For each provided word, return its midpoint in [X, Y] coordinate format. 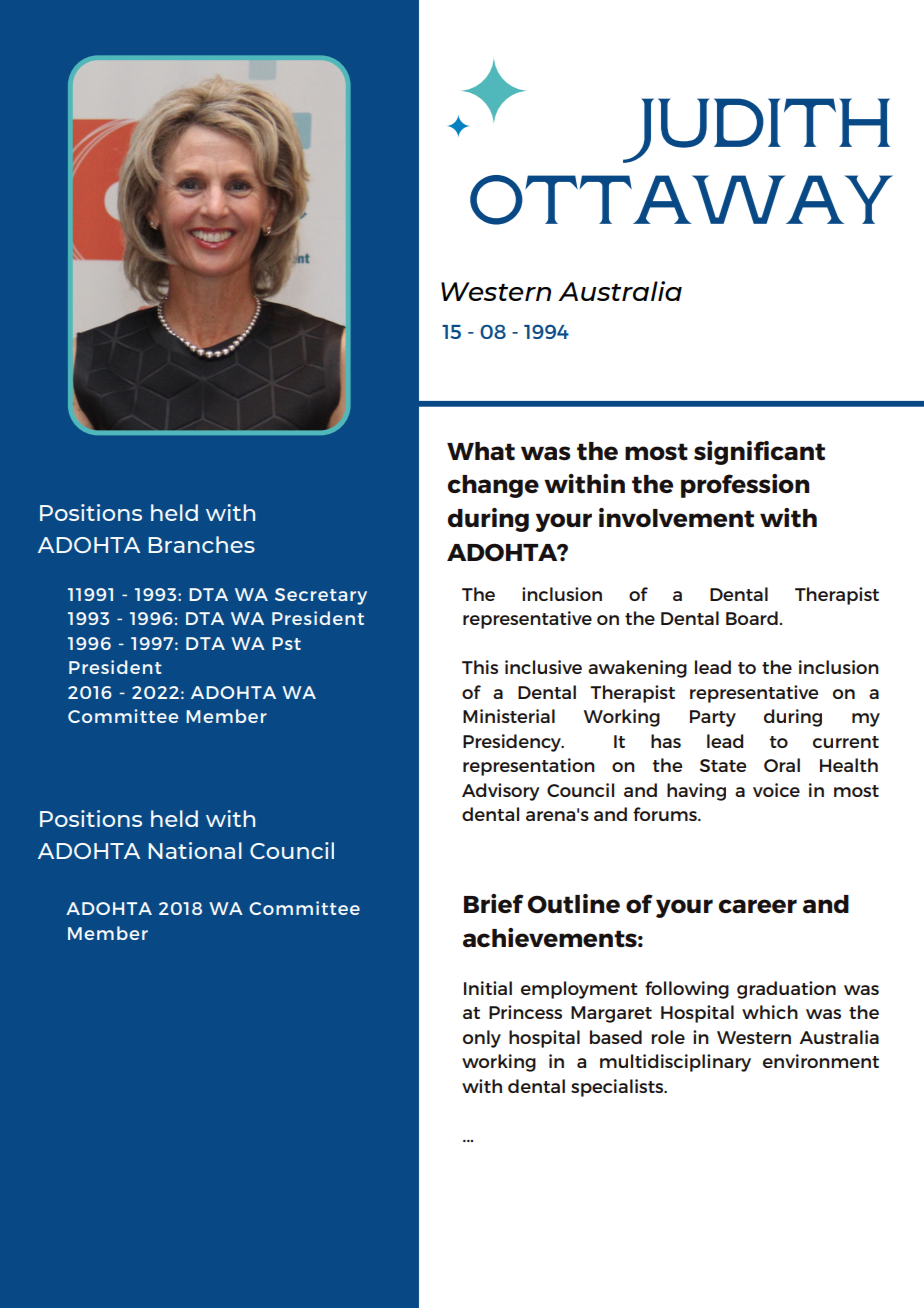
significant [759, 453]
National [195, 850]
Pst [286, 643]
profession [745, 486]
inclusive [543, 667]
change [493, 486]
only [482, 1039]
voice [776, 790]
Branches [201, 544]
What [481, 451]
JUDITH [756, 130]
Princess [525, 1012]
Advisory [501, 792]
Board [752, 618]
